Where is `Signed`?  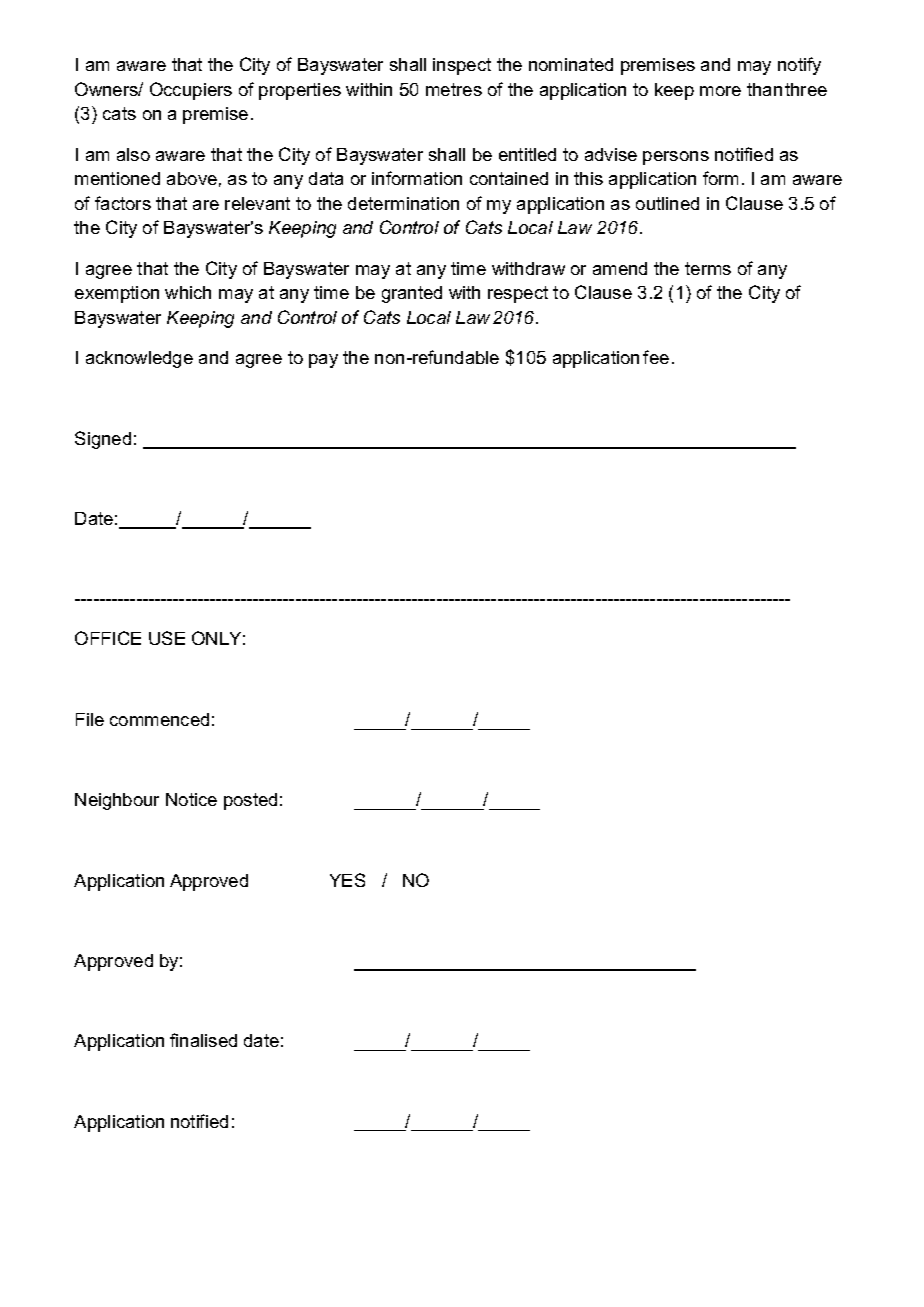 Signed is located at coordinates (103, 440).
